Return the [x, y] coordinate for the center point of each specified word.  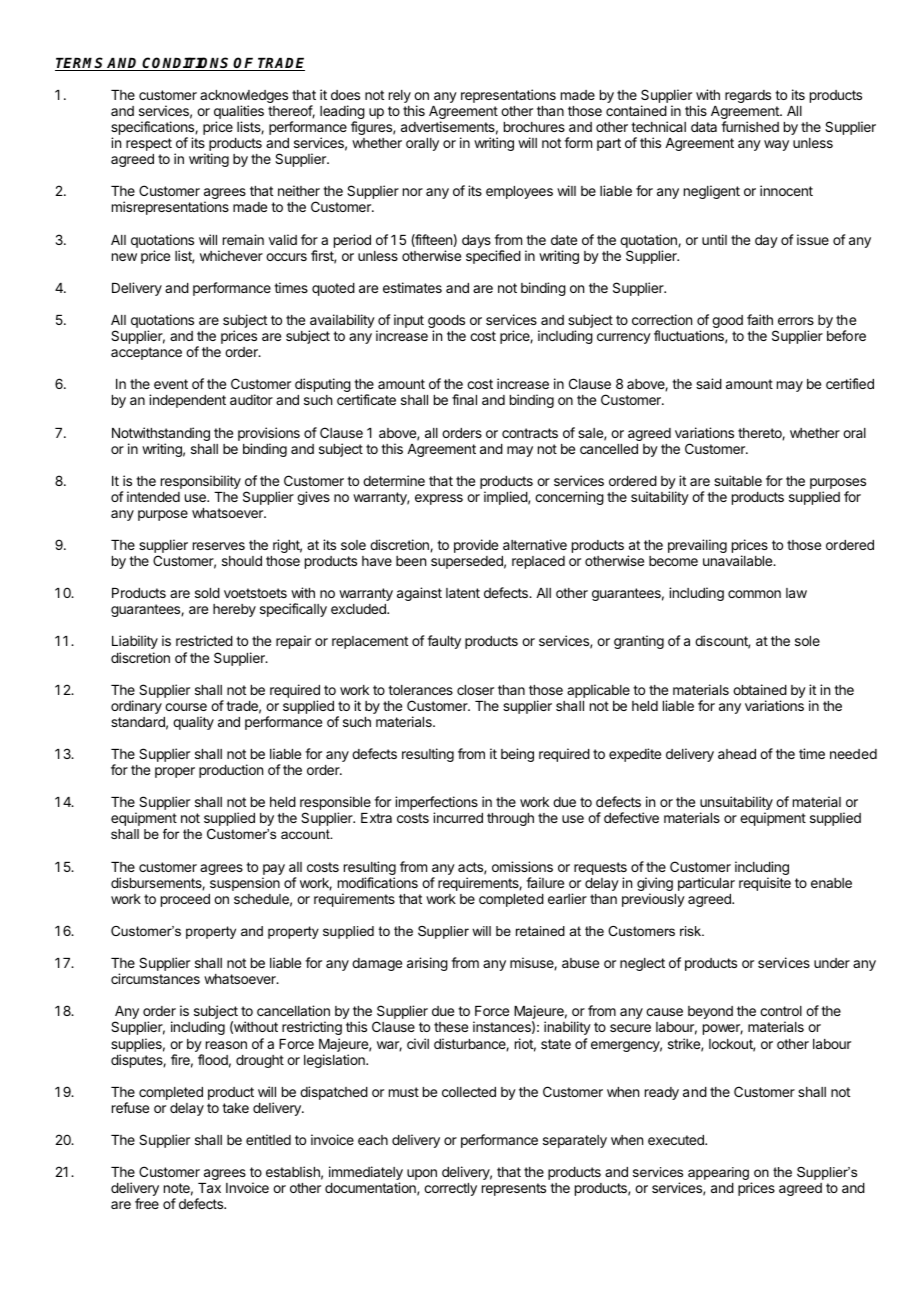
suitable [738, 480]
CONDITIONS [187, 64]
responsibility [201, 482]
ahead [737, 754]
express [439, 499]
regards [748, 96]
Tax [209, 1188]
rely [400, 96]
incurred [458, 817]
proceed [185, 900]
